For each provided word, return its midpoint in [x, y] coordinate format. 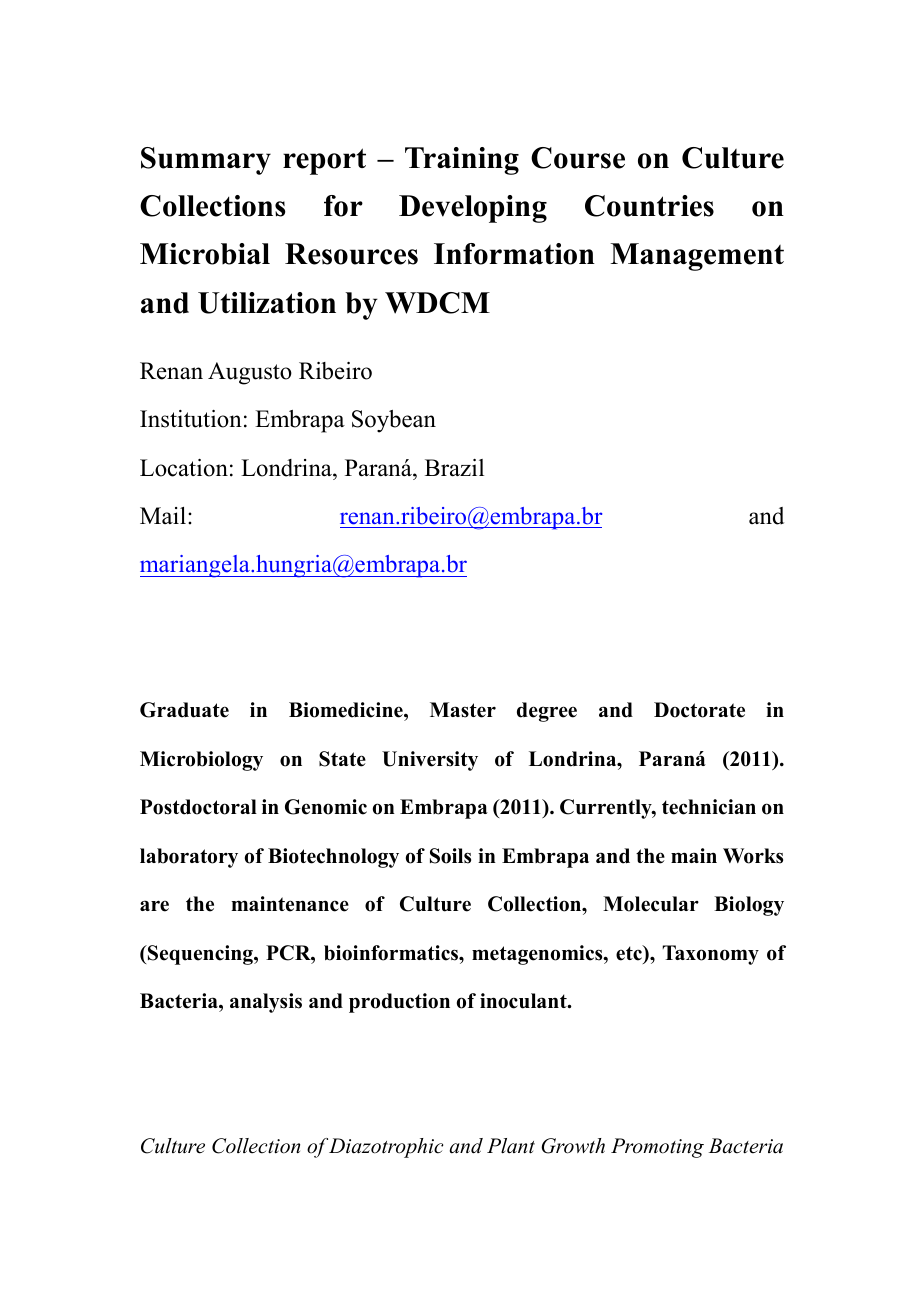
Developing [473, 209]
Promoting [657, 1148]
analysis [266, 1003]
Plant [511, 1146]
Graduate [184, 710]
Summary [206, 161]
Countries [649, 206]
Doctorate [699, 710]
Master [463, 710]
